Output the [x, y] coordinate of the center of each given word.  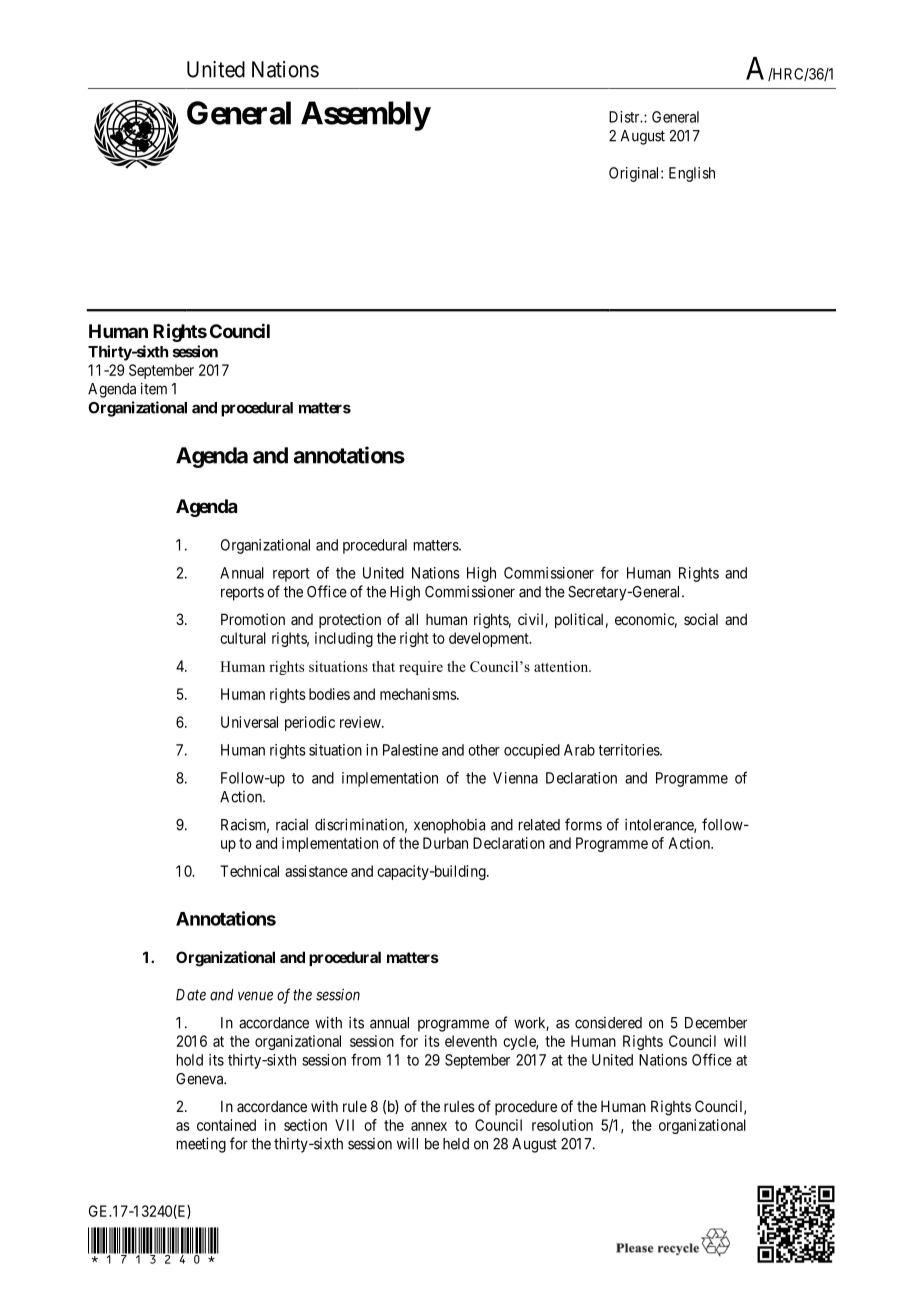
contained [226, 1125]
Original [635, 174]
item [154, 388]
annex [429, 1126]
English [692, 174]
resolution [562, 1125]
